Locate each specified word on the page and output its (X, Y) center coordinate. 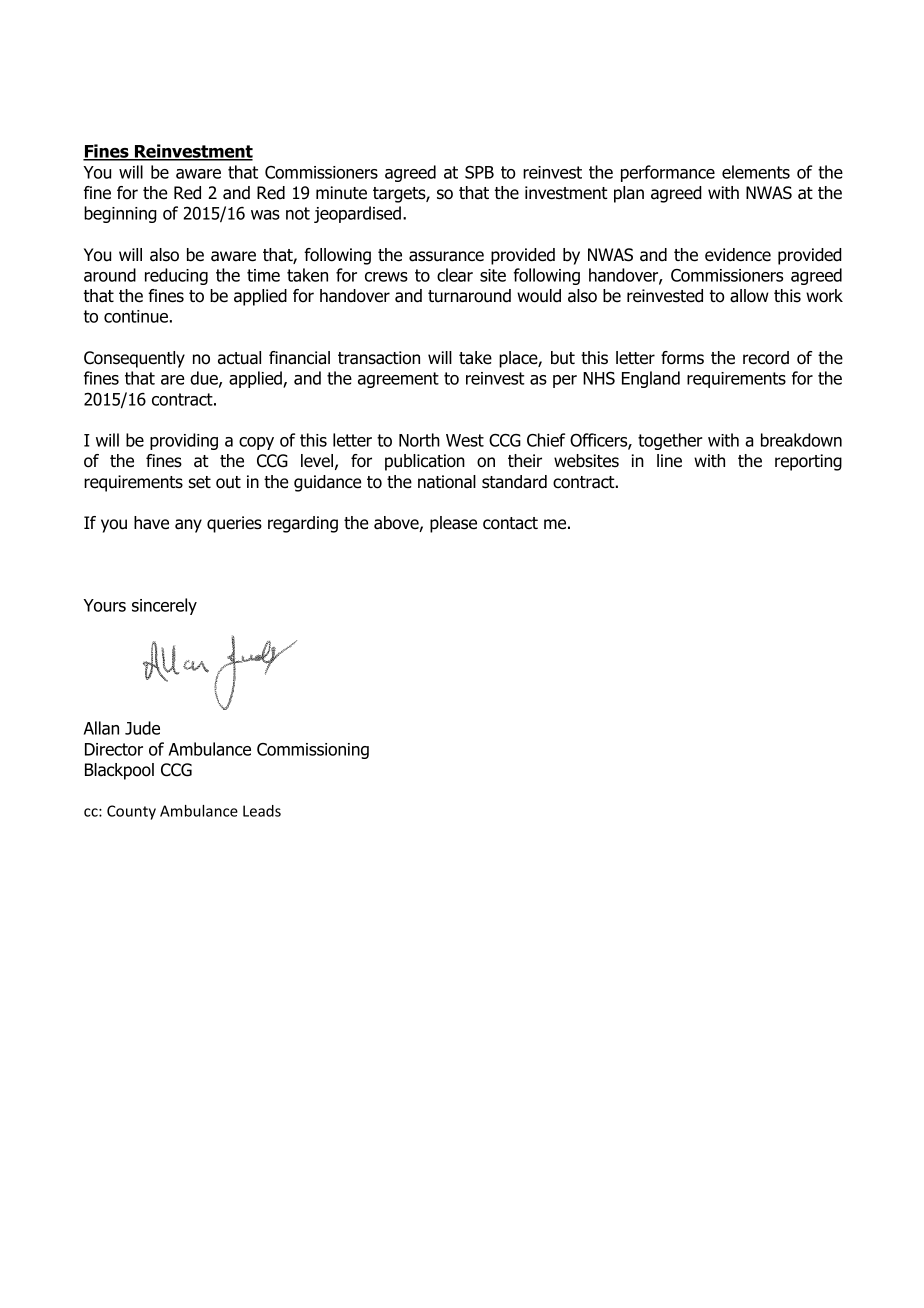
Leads (262, 811)
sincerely (164, 606)
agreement (398, 380)
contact (510, 523)
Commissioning (313, 751)
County (131, 812)
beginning (120, 214)
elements (756, 172)
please (453, 524)
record (766, 358)
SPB (479, 172)
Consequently (134, 359)
